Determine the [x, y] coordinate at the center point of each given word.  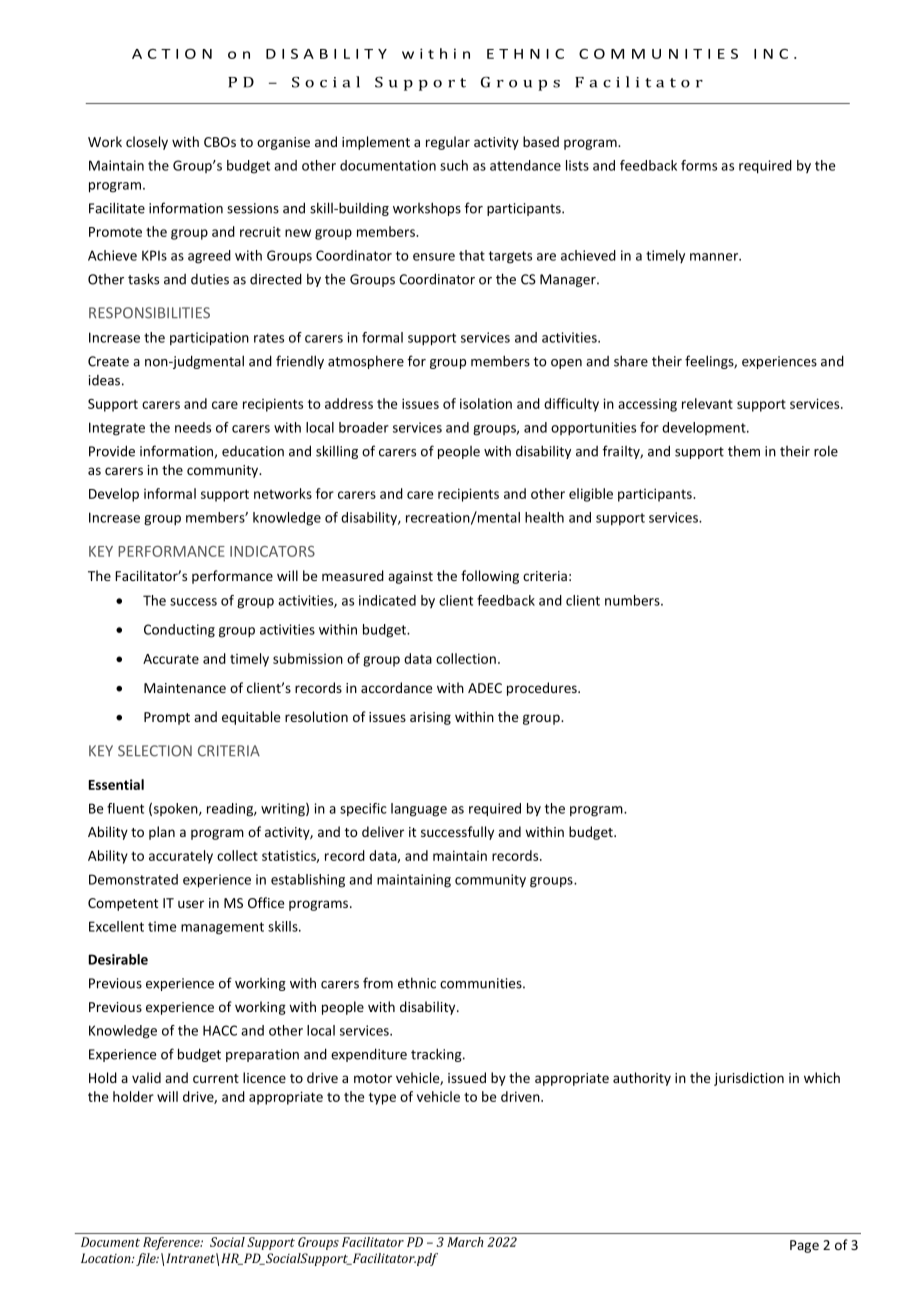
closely [147, 143]
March [465, 1242]
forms [699, 165]
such [454, 165]
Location [107, 1258]
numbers [633, 600]
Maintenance [185, 688]
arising [430, 718]
